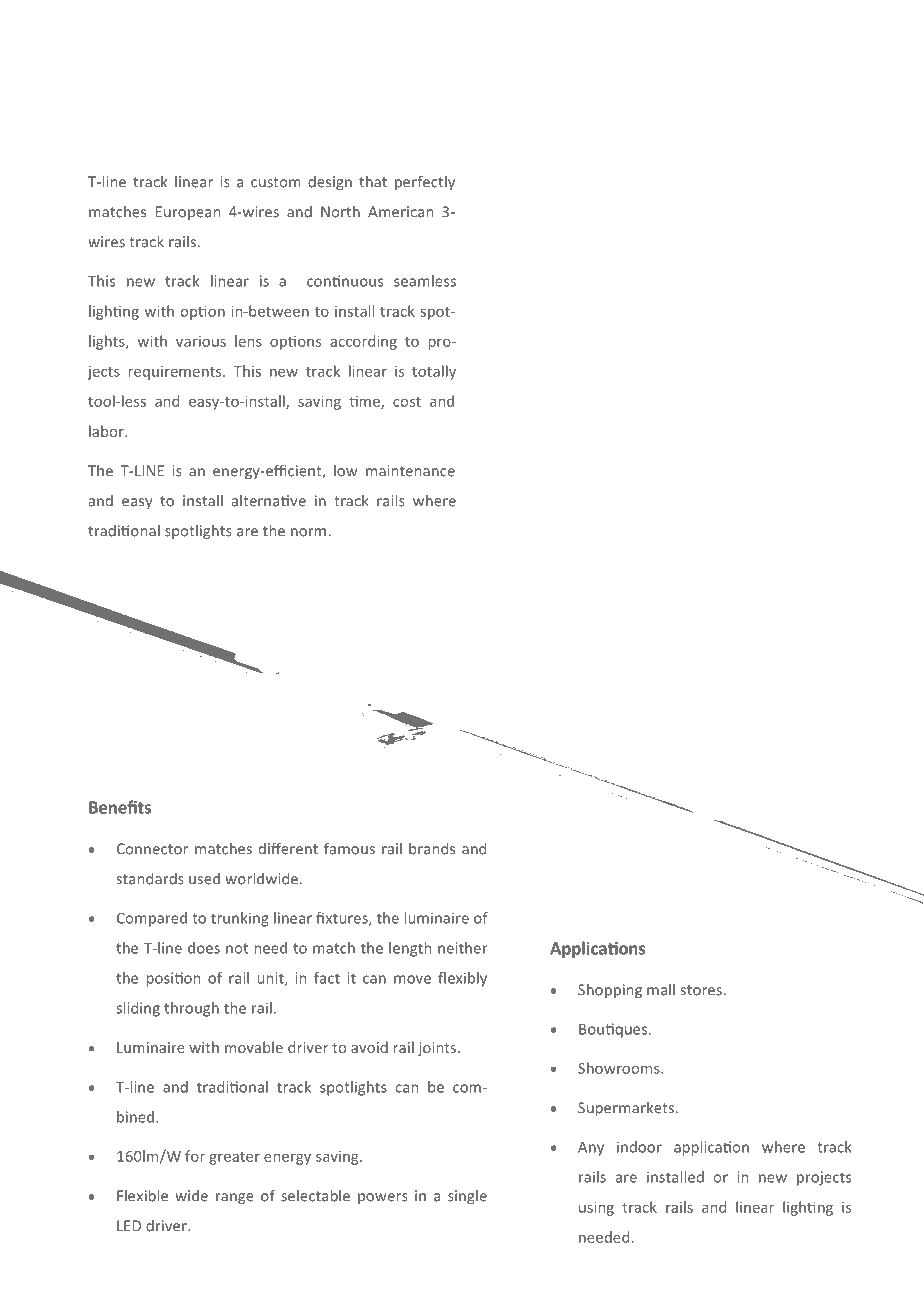 The width and height of the document is (924, 1308). Describe the element at coordinates (349, 848) in the document. I see `famous` at that location.
